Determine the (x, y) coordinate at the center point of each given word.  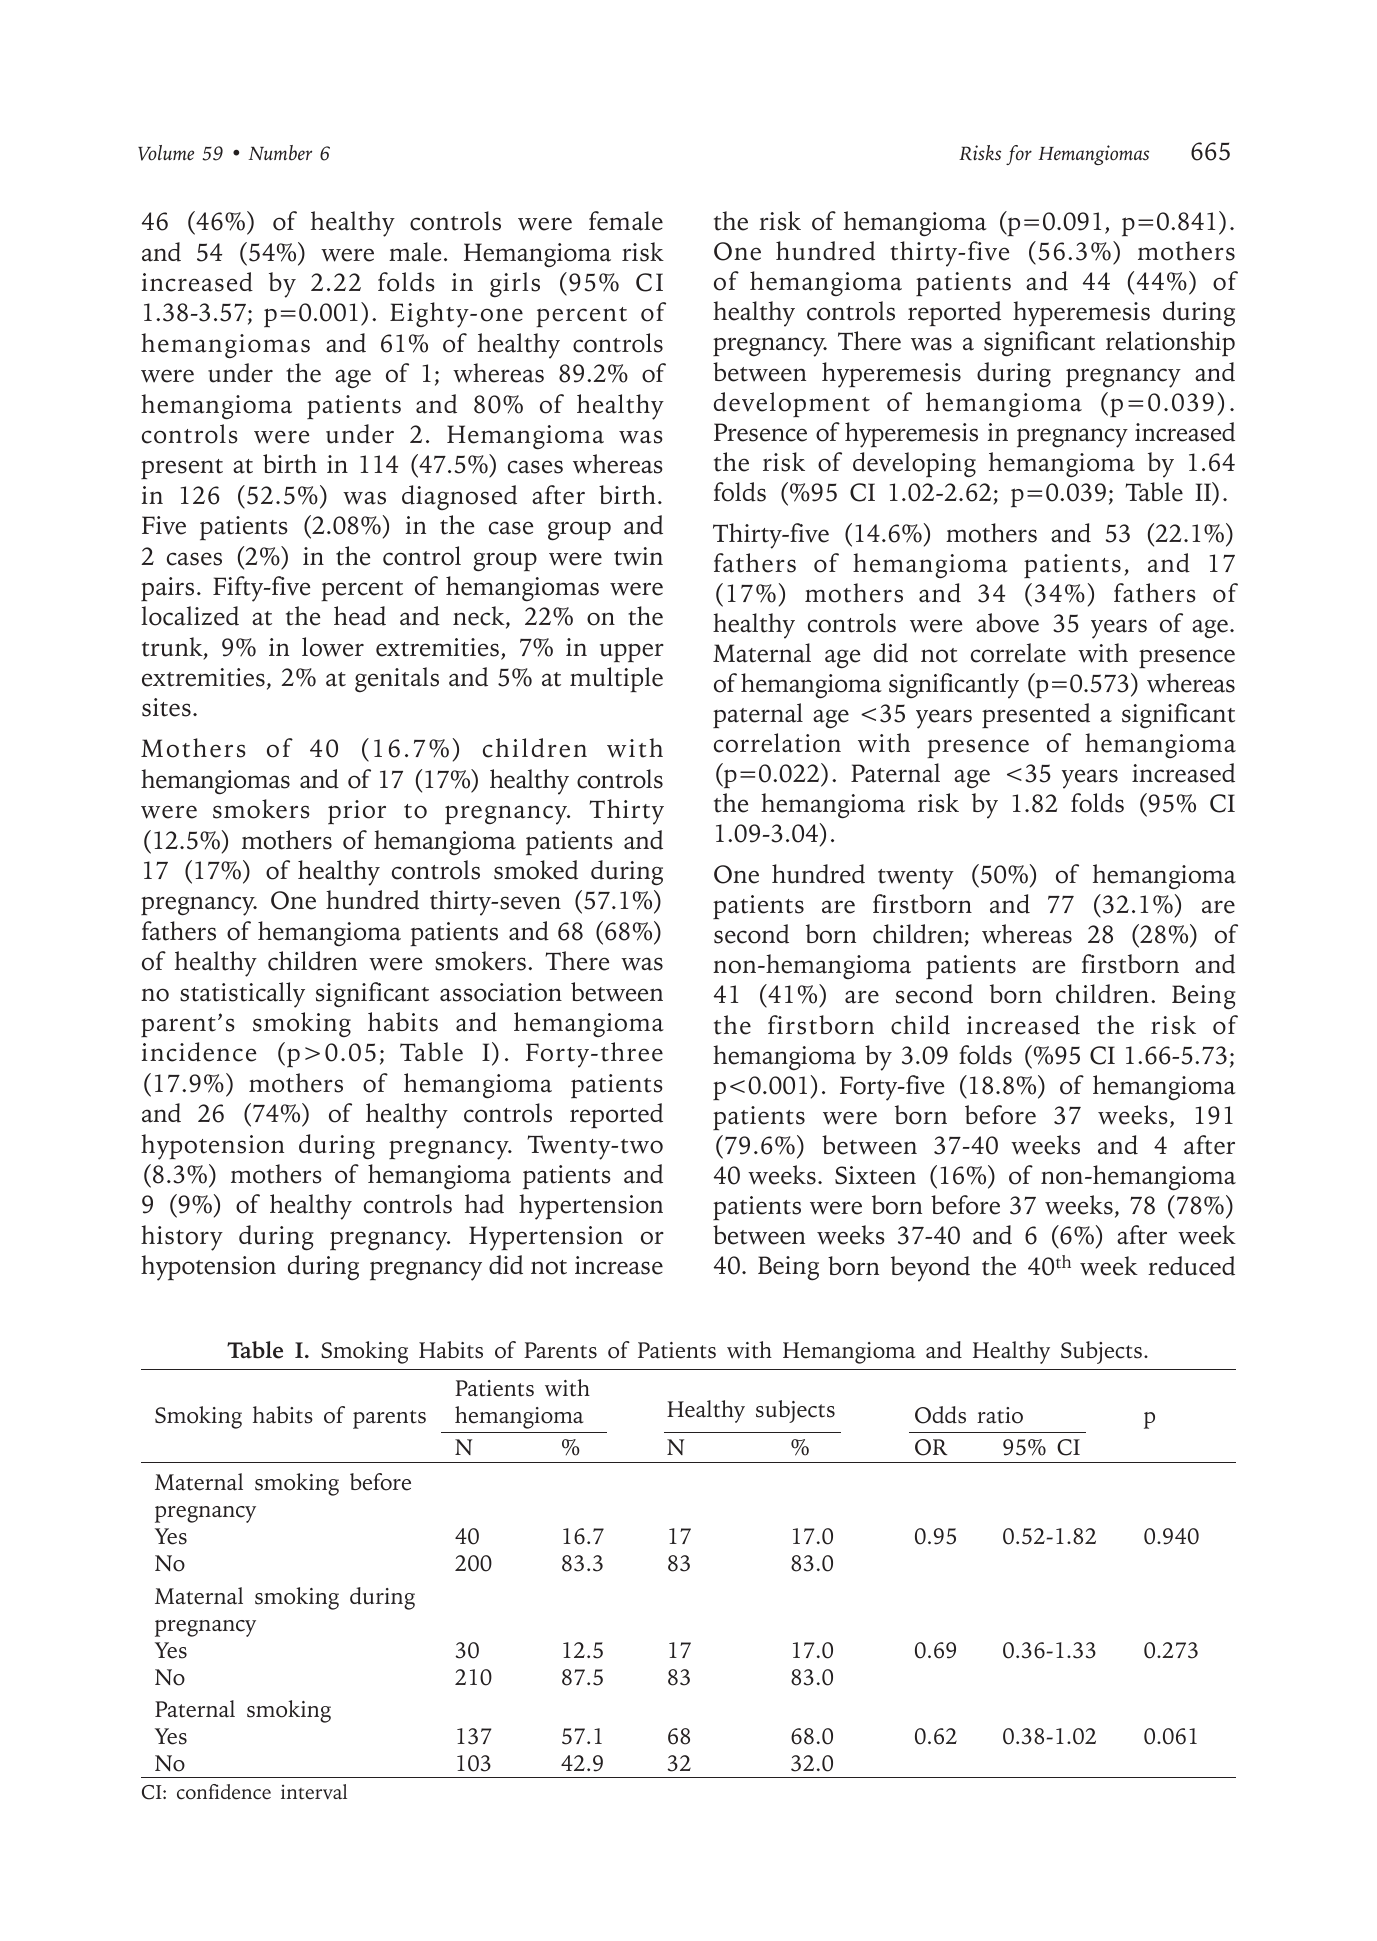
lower (333, 647)
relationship (1170, 344)
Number (280, 153)
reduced (1191, 1266)
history (182, 1238)
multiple (616, 679)
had (484, 1204)
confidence (224, 1792)
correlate (1018, 653)
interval (314, 1792)
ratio (1000, 1415)
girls (515, 284)
